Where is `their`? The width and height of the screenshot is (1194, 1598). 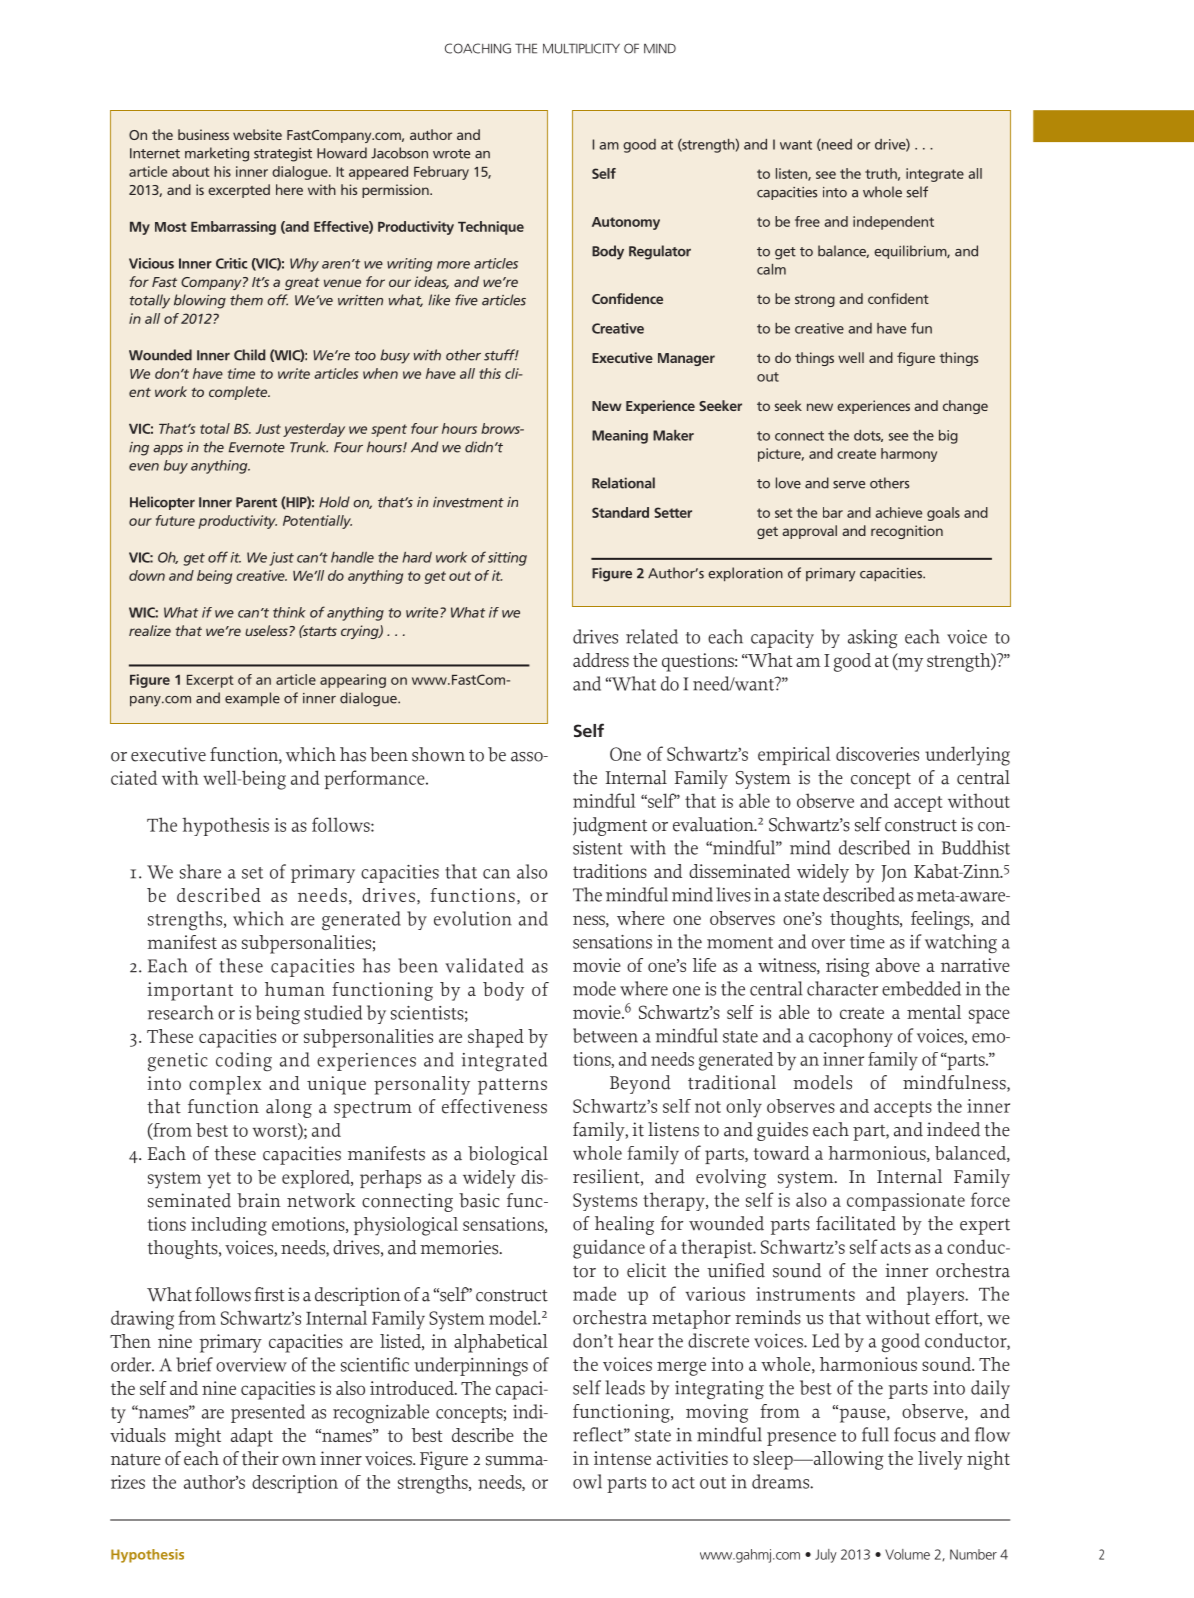 their is located at coordinates (260, 1458).
